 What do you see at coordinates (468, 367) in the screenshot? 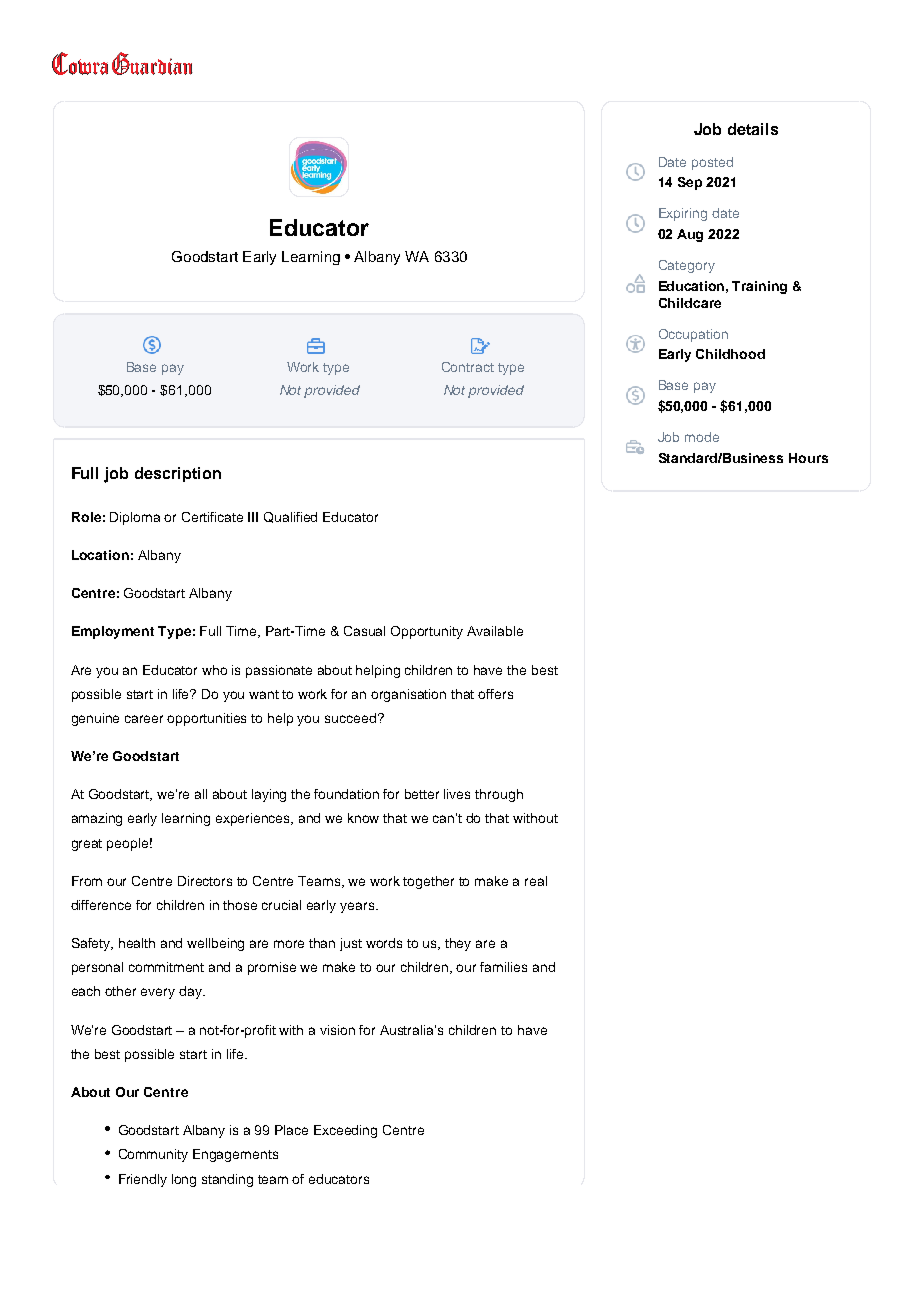
I see `Contract` at bounding box center [468, 367].
